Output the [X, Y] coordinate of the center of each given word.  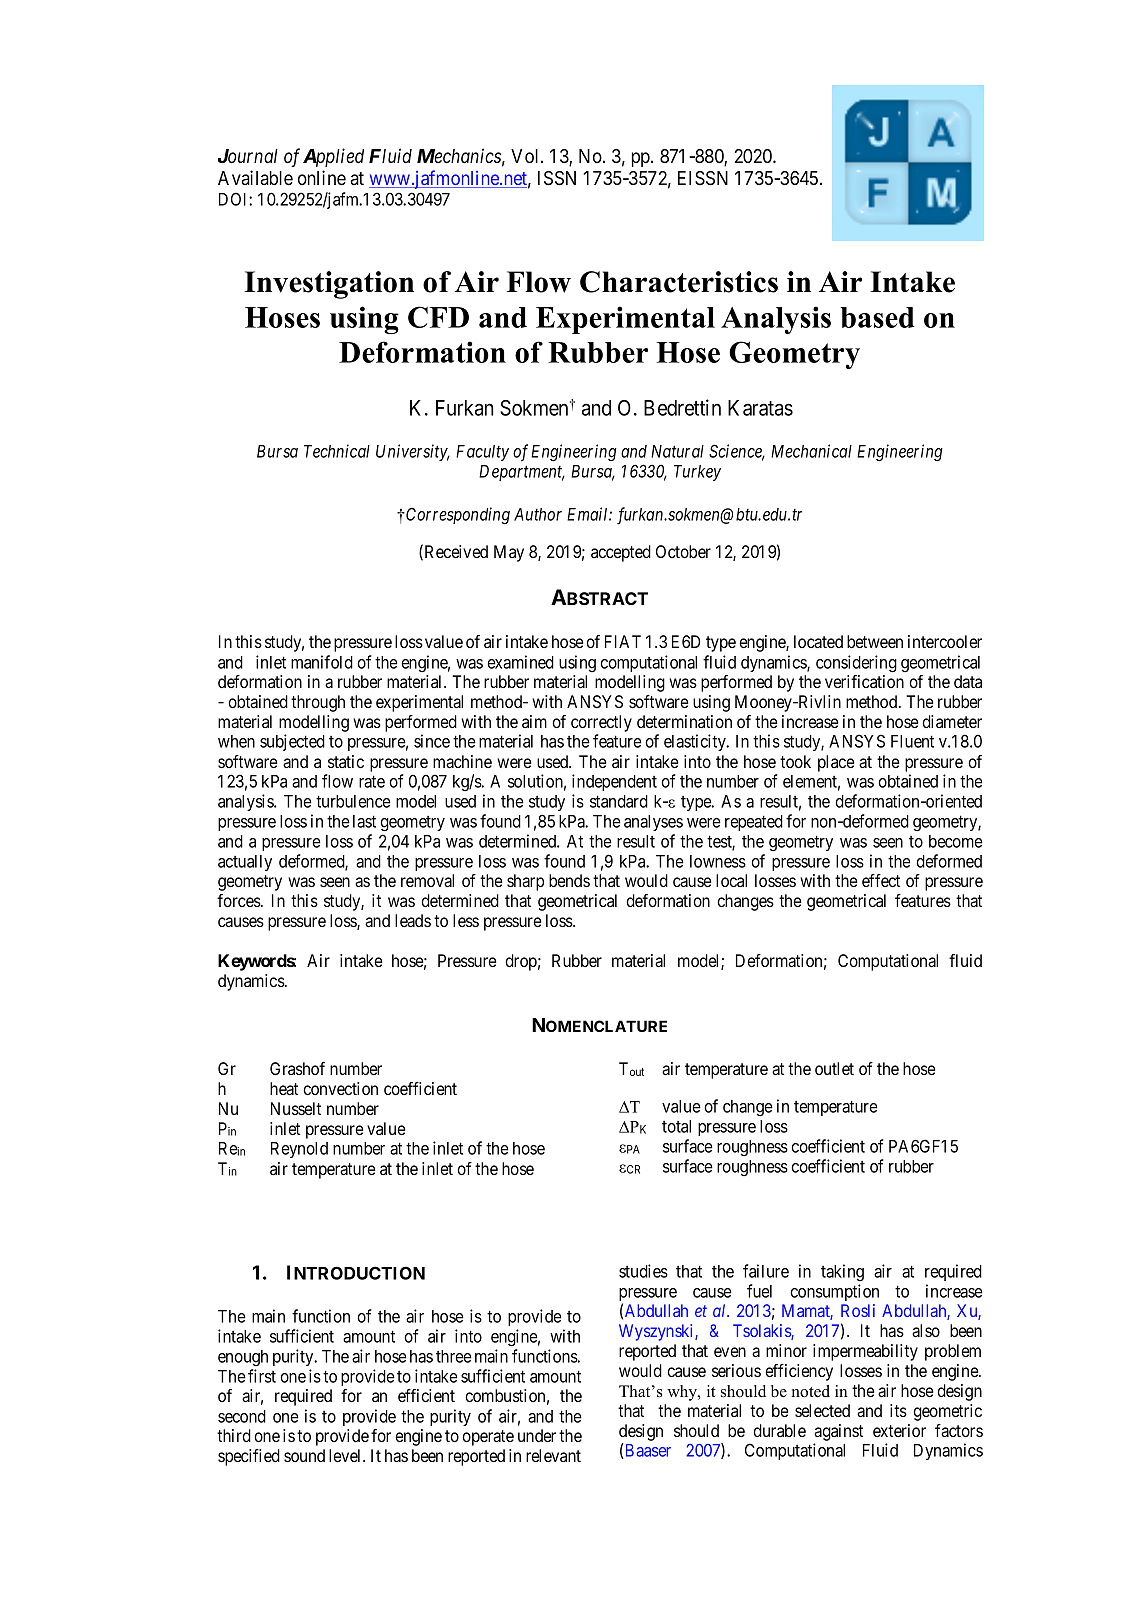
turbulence [353, 801]
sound [304, 1455]
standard [619, 801]
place [836, 763]
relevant [553, 1455]
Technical [337, 451]
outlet [834, 1068]
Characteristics [679, 282]
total [676, 1126]
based [877, 317]
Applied [333, 157]
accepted [621, 553]
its [898, 1410]
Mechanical [811, 451]
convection [340, 1088]
